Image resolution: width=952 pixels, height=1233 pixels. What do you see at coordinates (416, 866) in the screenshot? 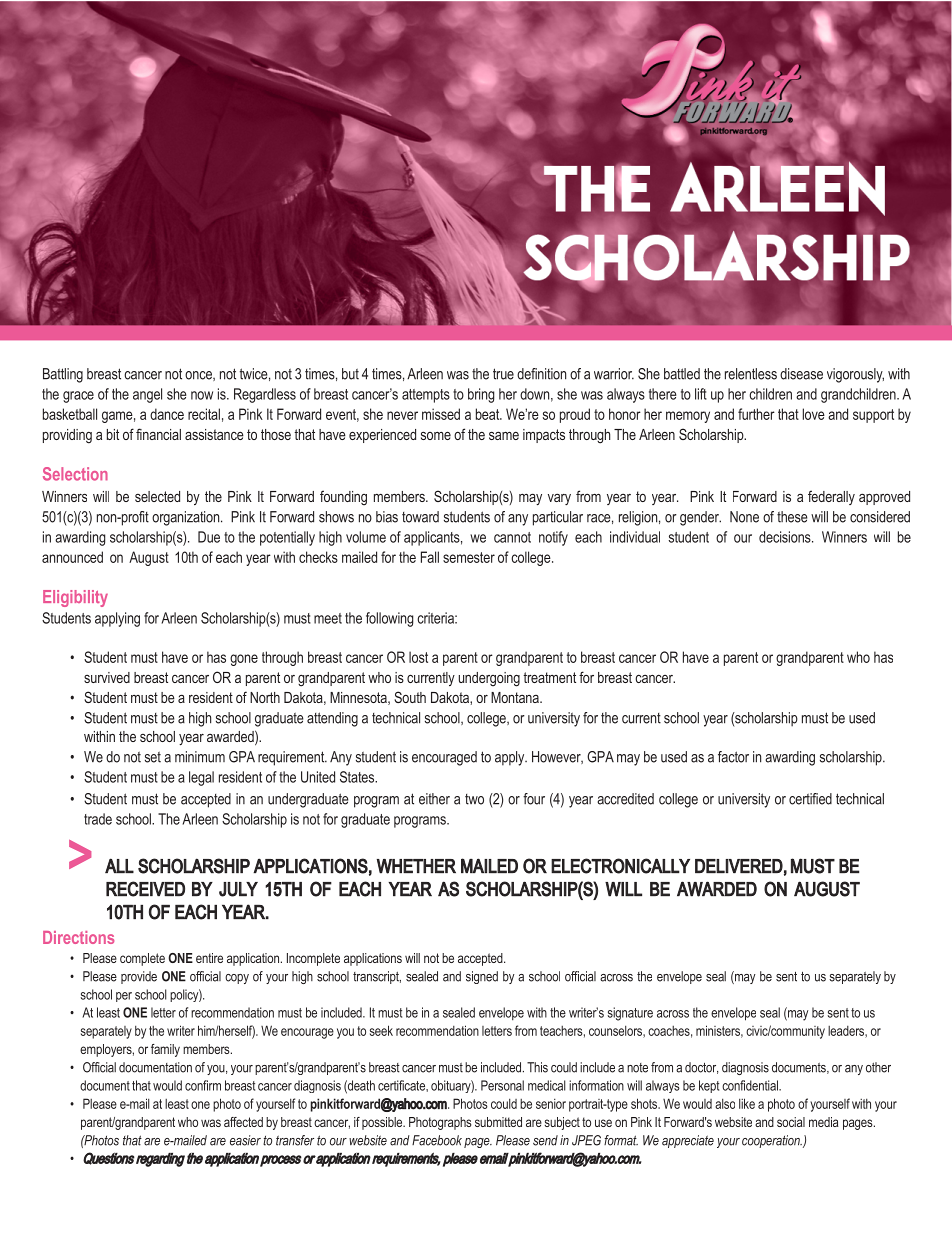
I see `WHETHER` at bounding box center [416, 866].
